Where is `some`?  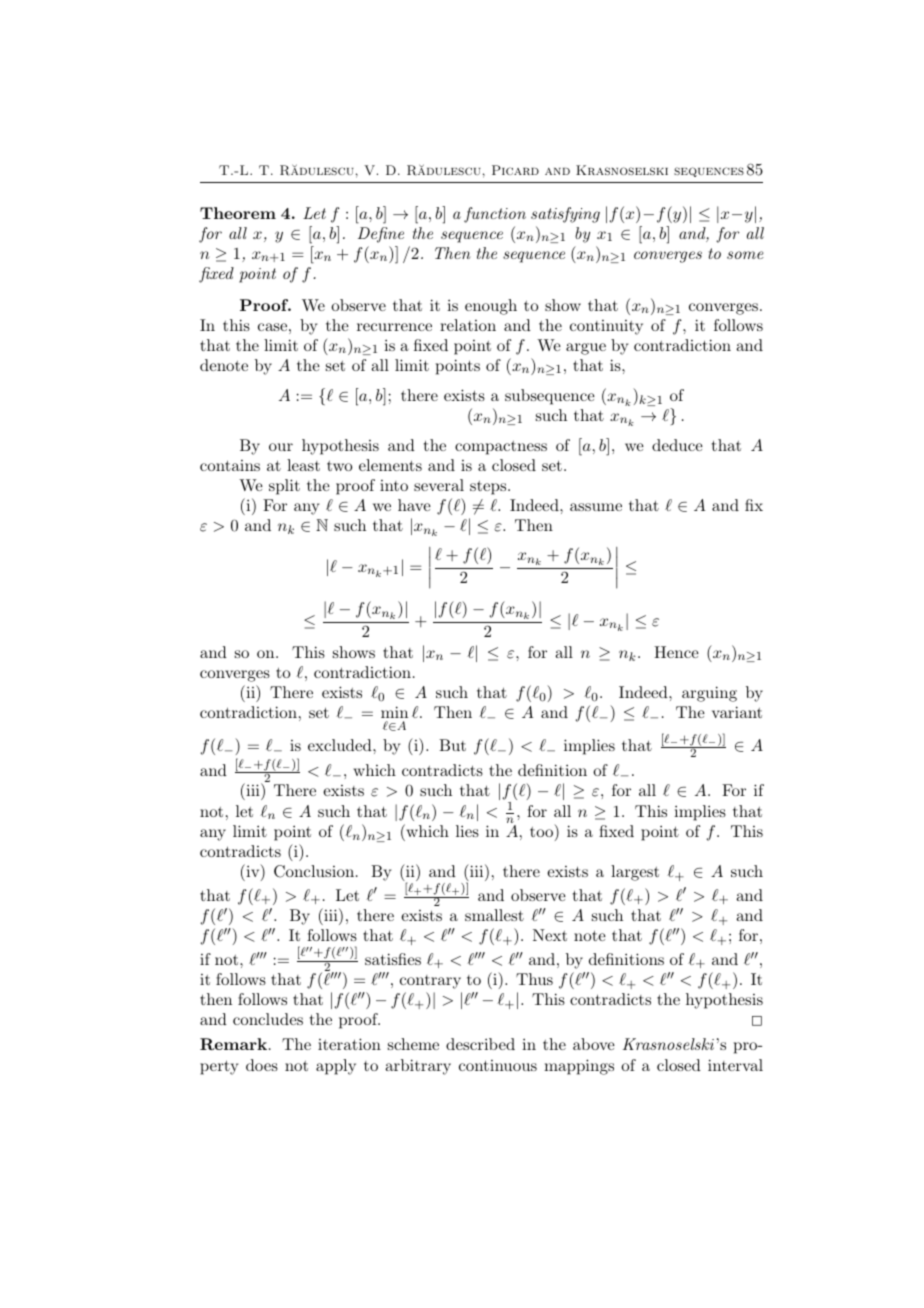 some is located at coordinates (745, 255).
